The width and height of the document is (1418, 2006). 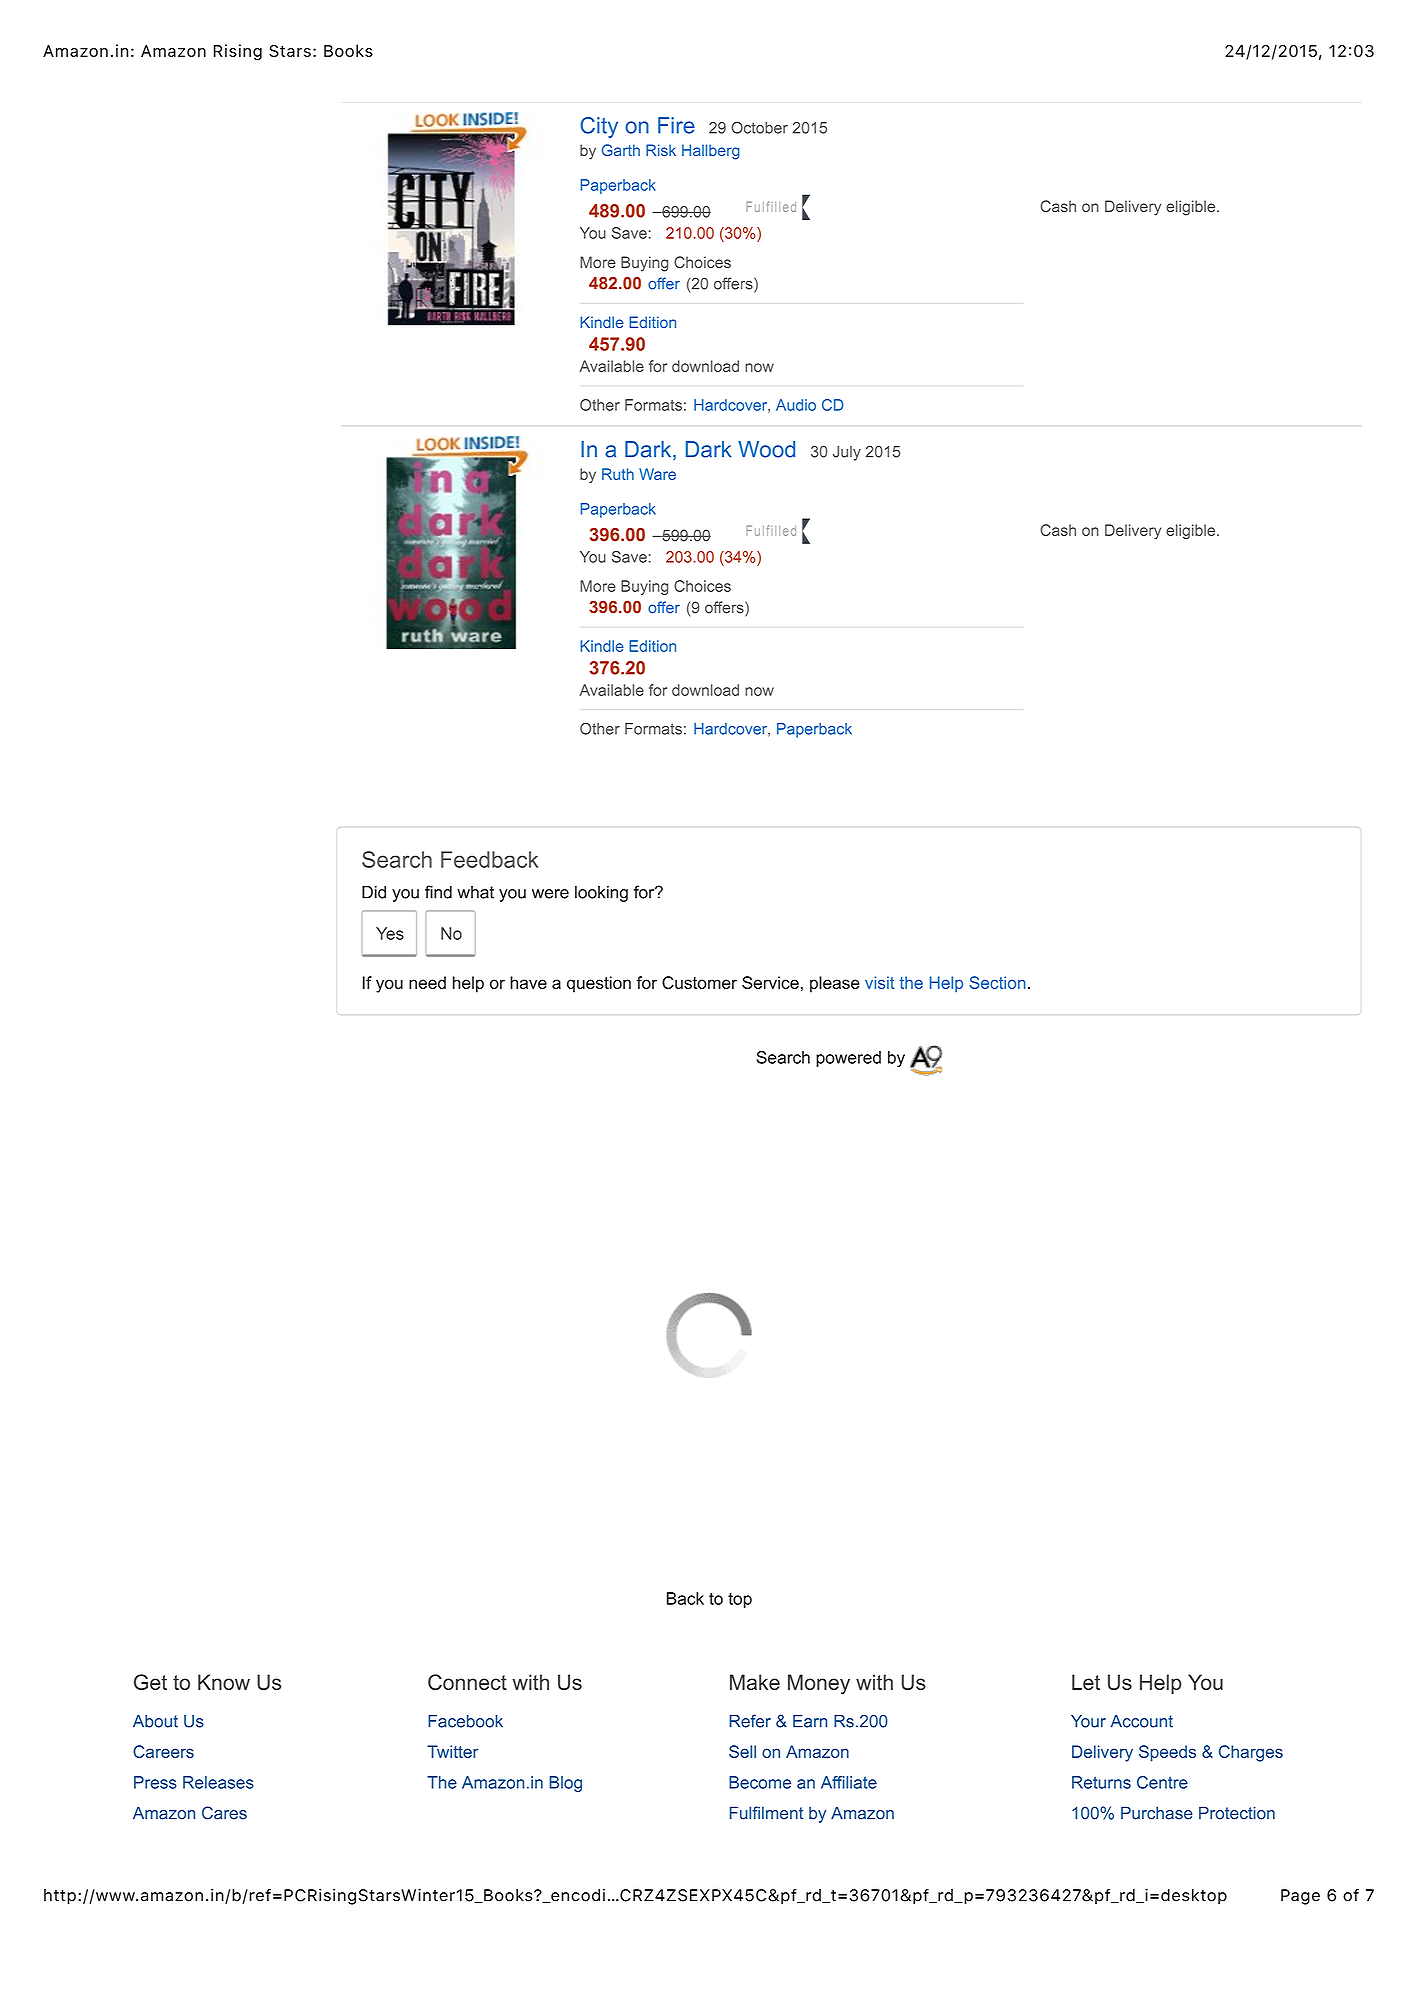 What do you see at coordinates (661, 150) in the document?
I see `Risk` at bounding box center [661, 150].
